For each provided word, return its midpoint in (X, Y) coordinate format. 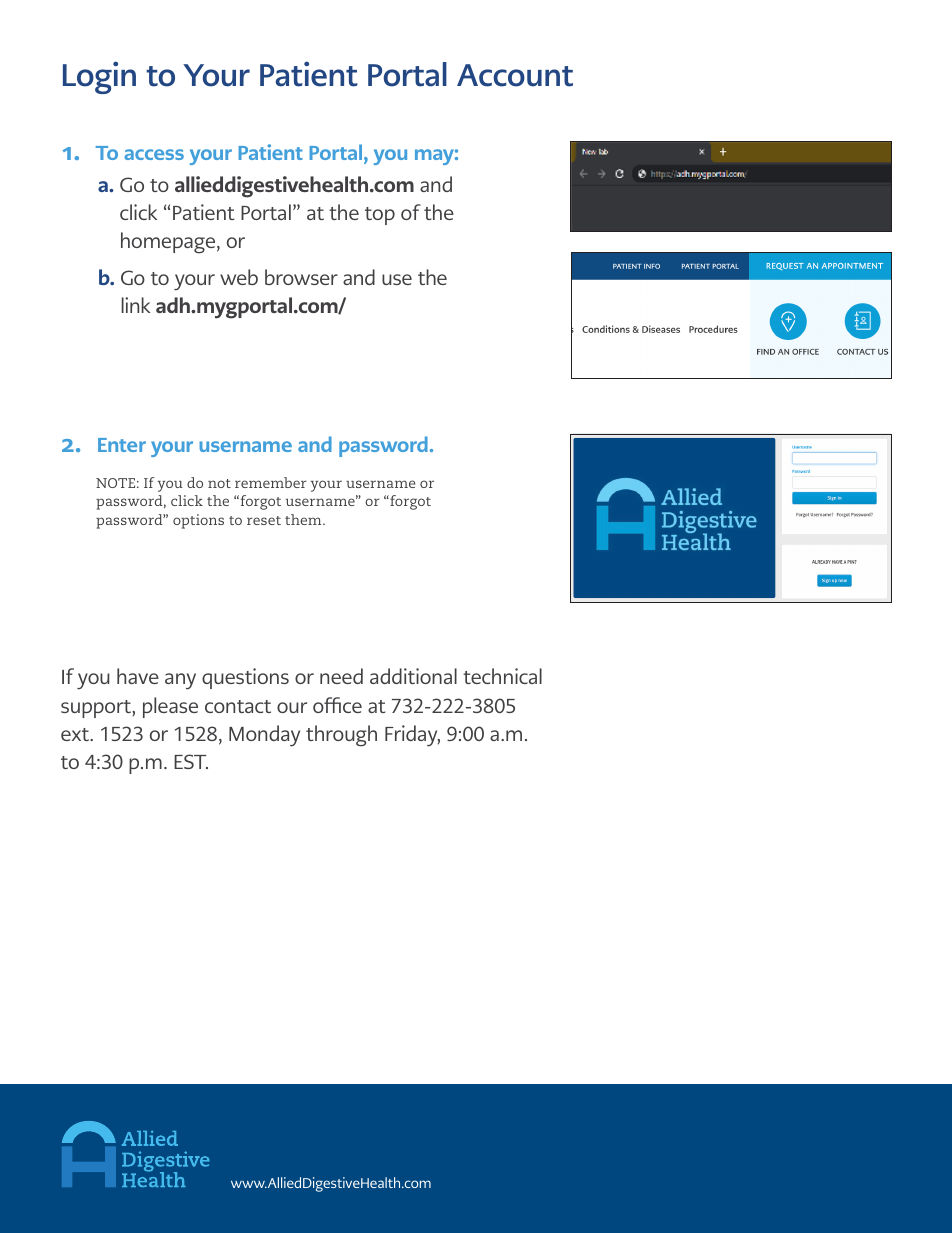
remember (271, 482)
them (304, 519)
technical (502, 676)
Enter (122, 445)
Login (99, 77)
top (380, 216)
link (135, 305)
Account (515, 75)
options (198, 521)
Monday (264, 736)
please (170, 707)
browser (301, 277)
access (154, 154)
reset (264, 520)
